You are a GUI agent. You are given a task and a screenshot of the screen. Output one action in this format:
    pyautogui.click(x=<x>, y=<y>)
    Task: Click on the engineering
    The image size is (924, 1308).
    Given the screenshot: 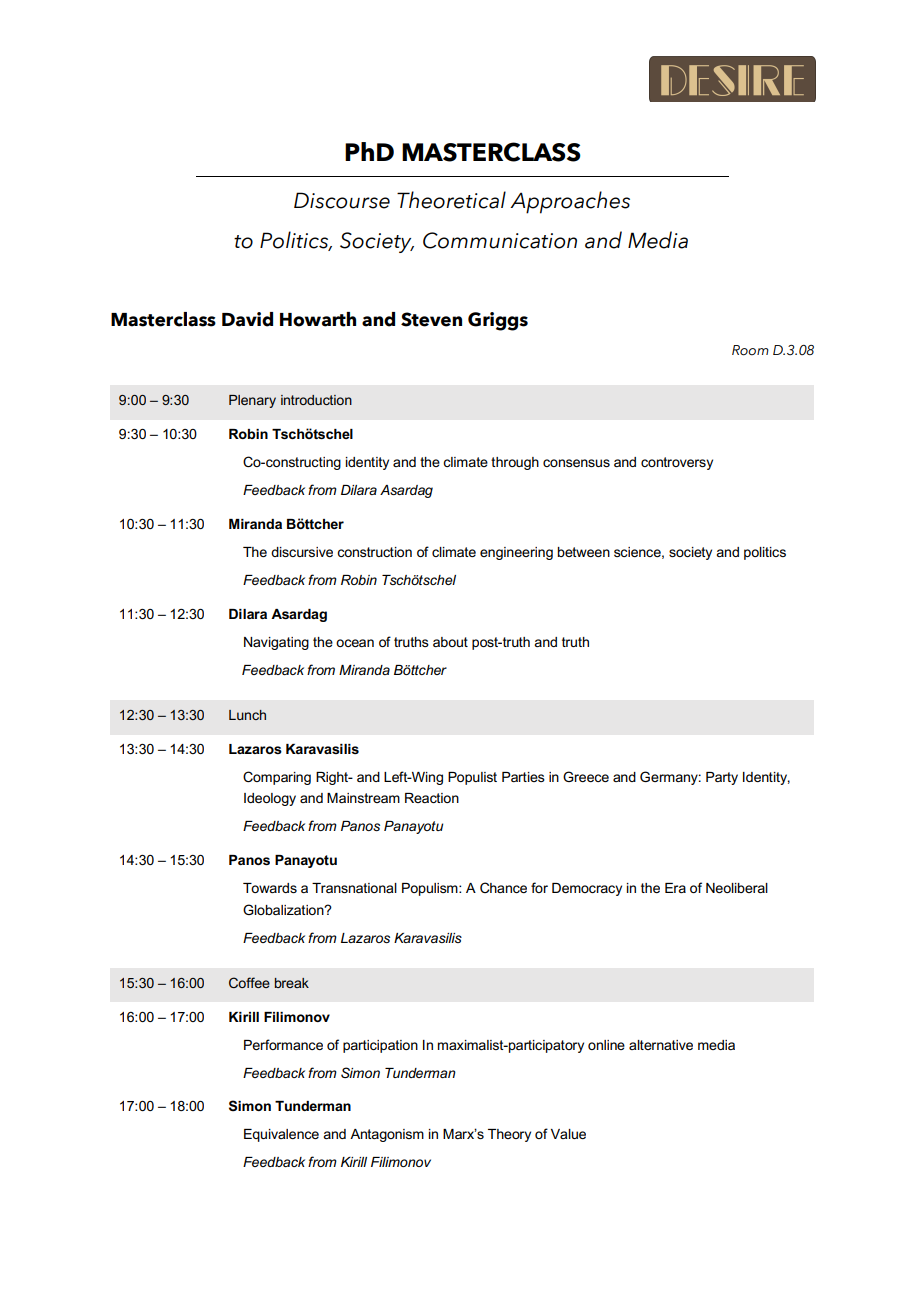 What is the action you would take?
    pyautogui.click(x=516, y=553)
